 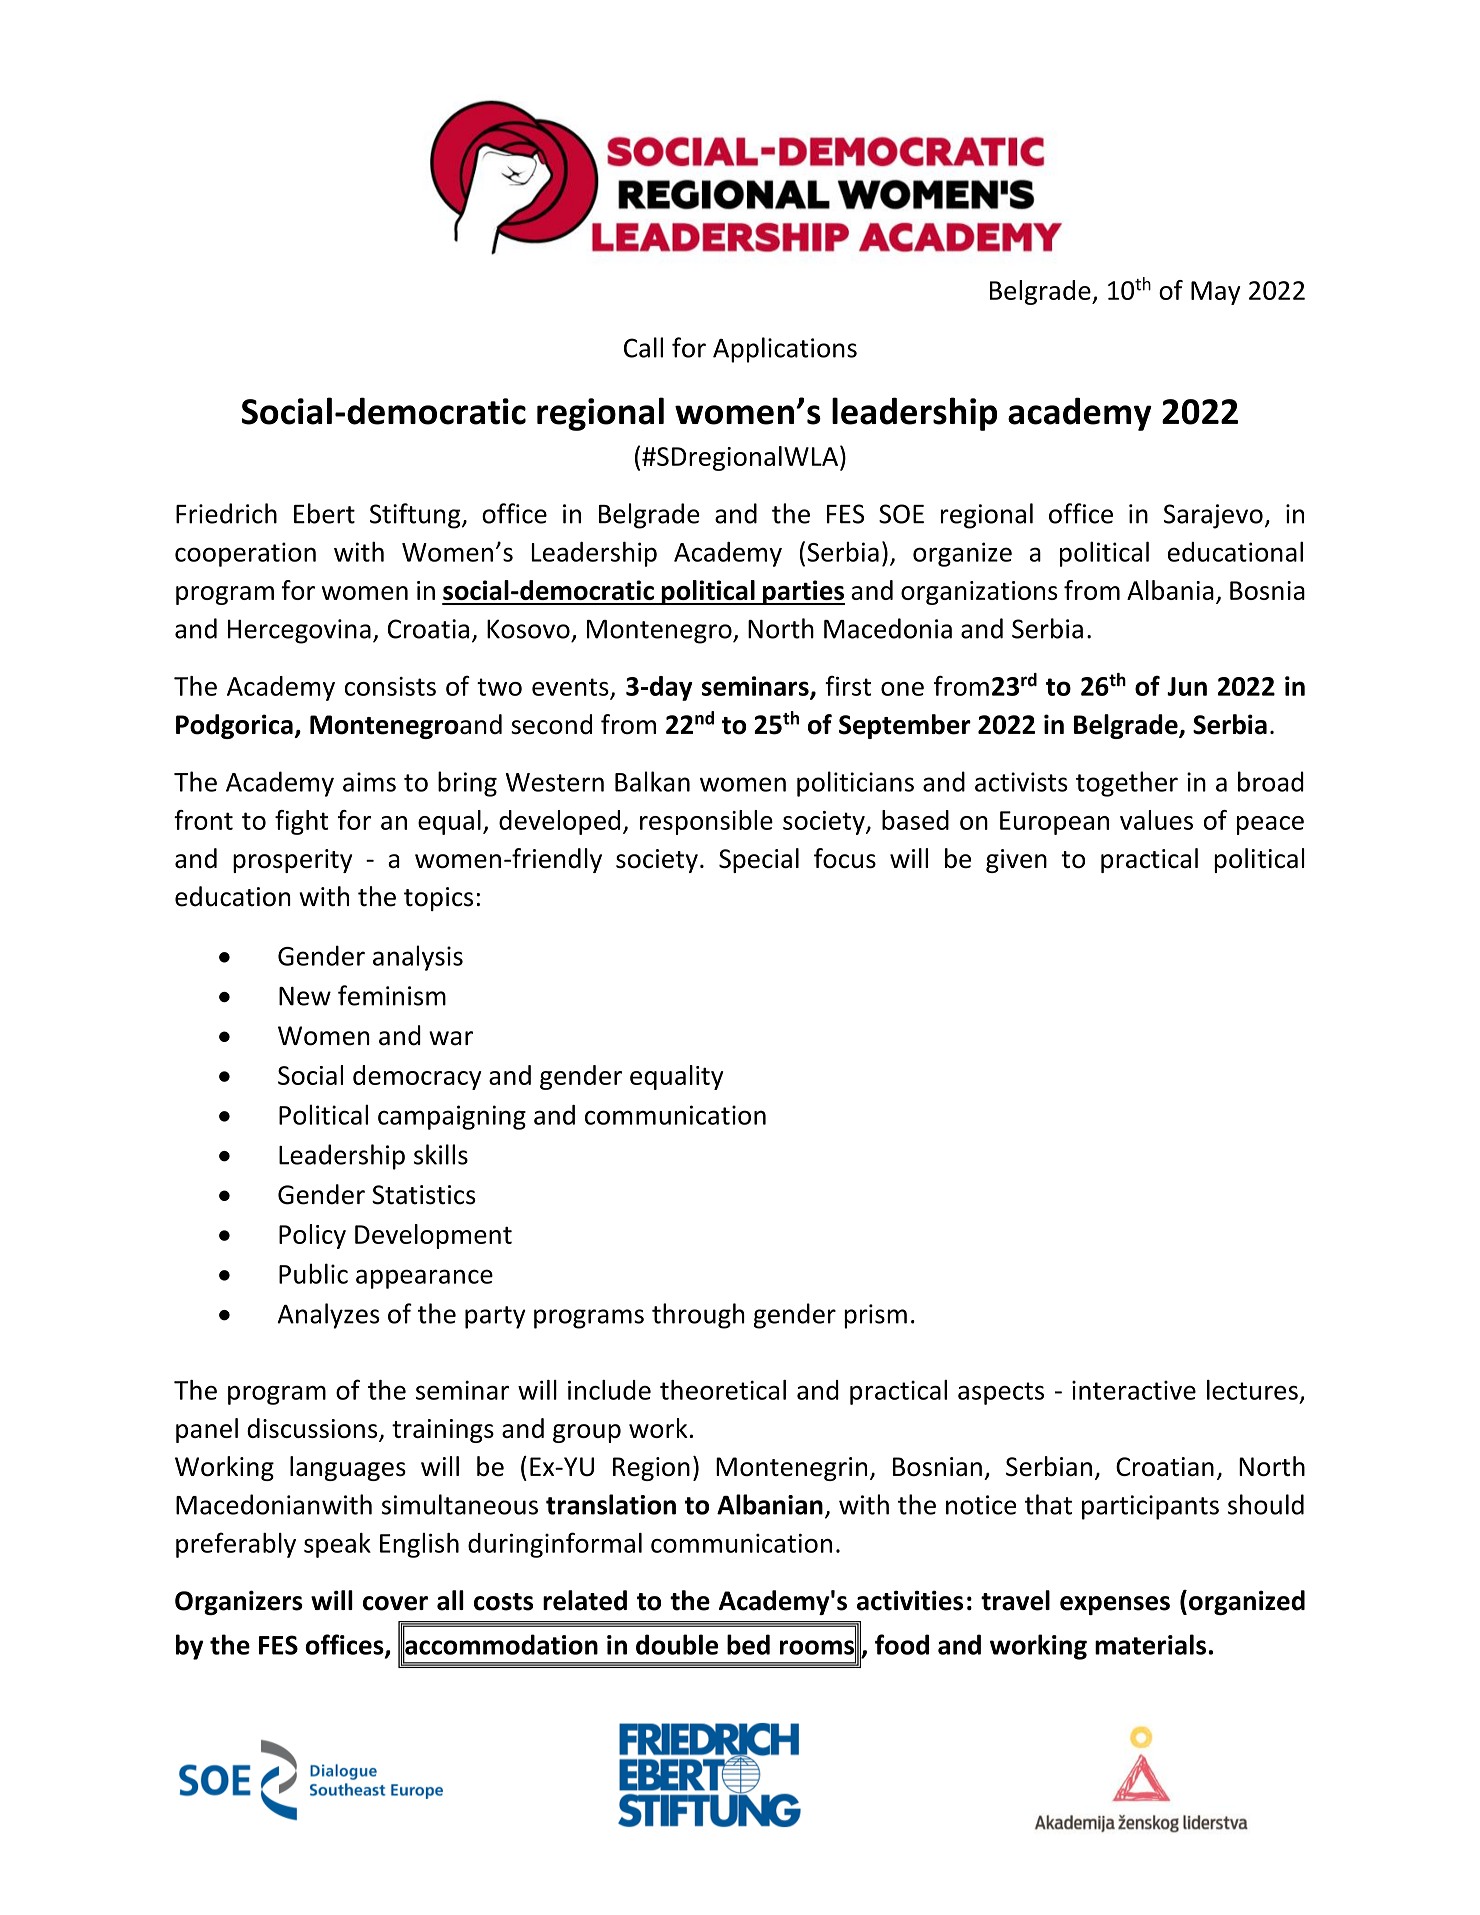 What do you see at coordinates (305, 996) in the screenshot?
I see `New` at bounding box center [305, 996].
